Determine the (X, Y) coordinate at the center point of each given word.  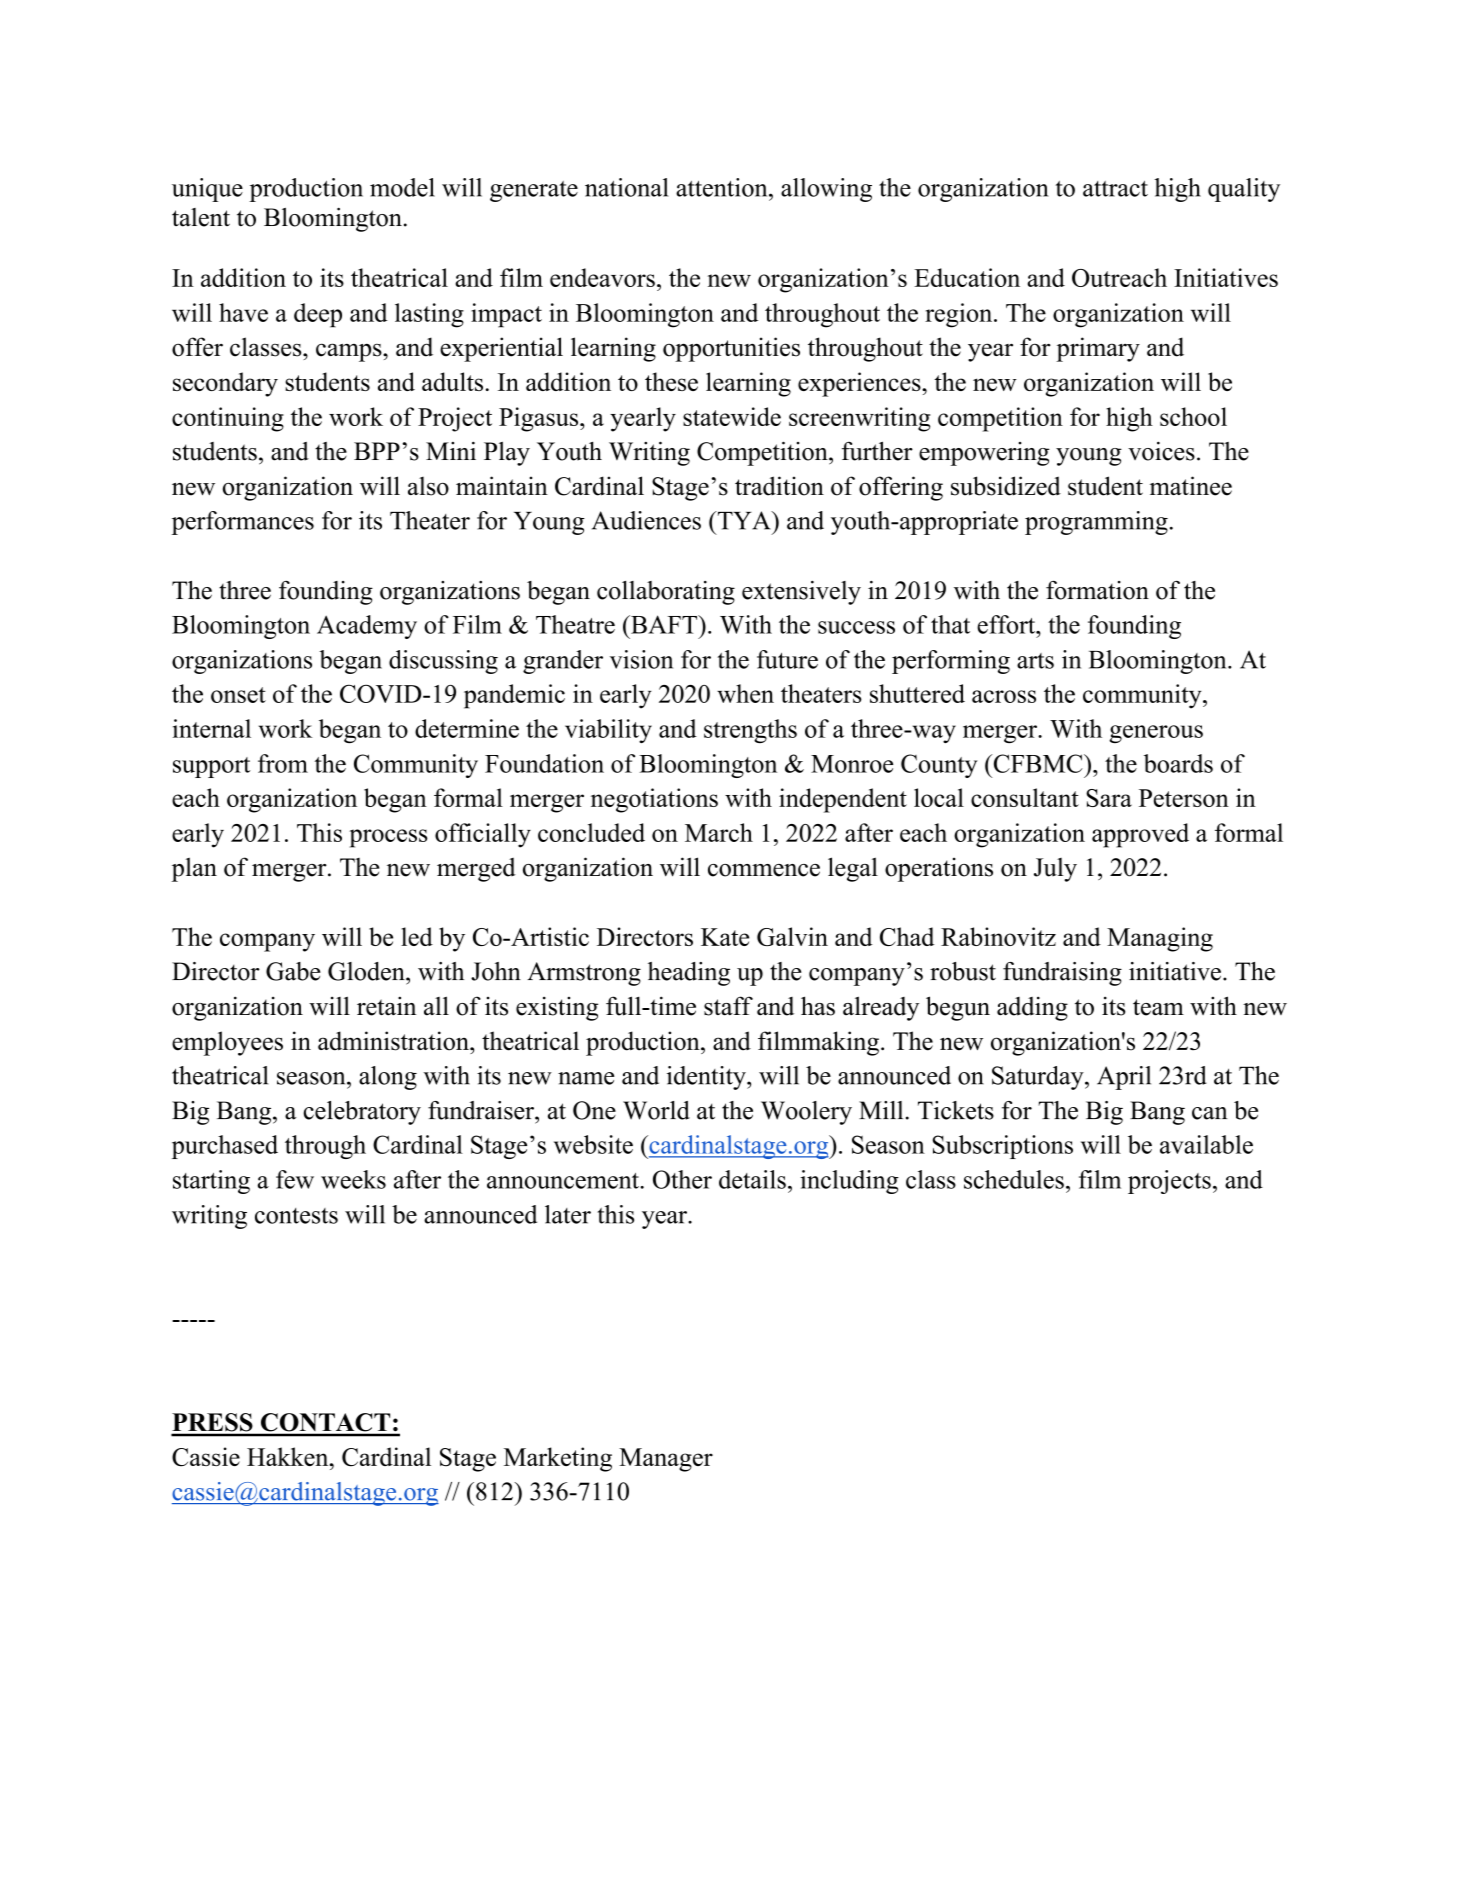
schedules (1014, 1179)
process (388, 838)
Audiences (646, 520)
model (402, 187)
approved (1140, 835)
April (1124, 1078)
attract (1115, 189)
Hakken (289, 1456)
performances (243, 523)
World (656, 1110)
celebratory (362, 1113)
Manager (666, 1460)
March (719, 832)
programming (1096, 523)
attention (723, 187)
